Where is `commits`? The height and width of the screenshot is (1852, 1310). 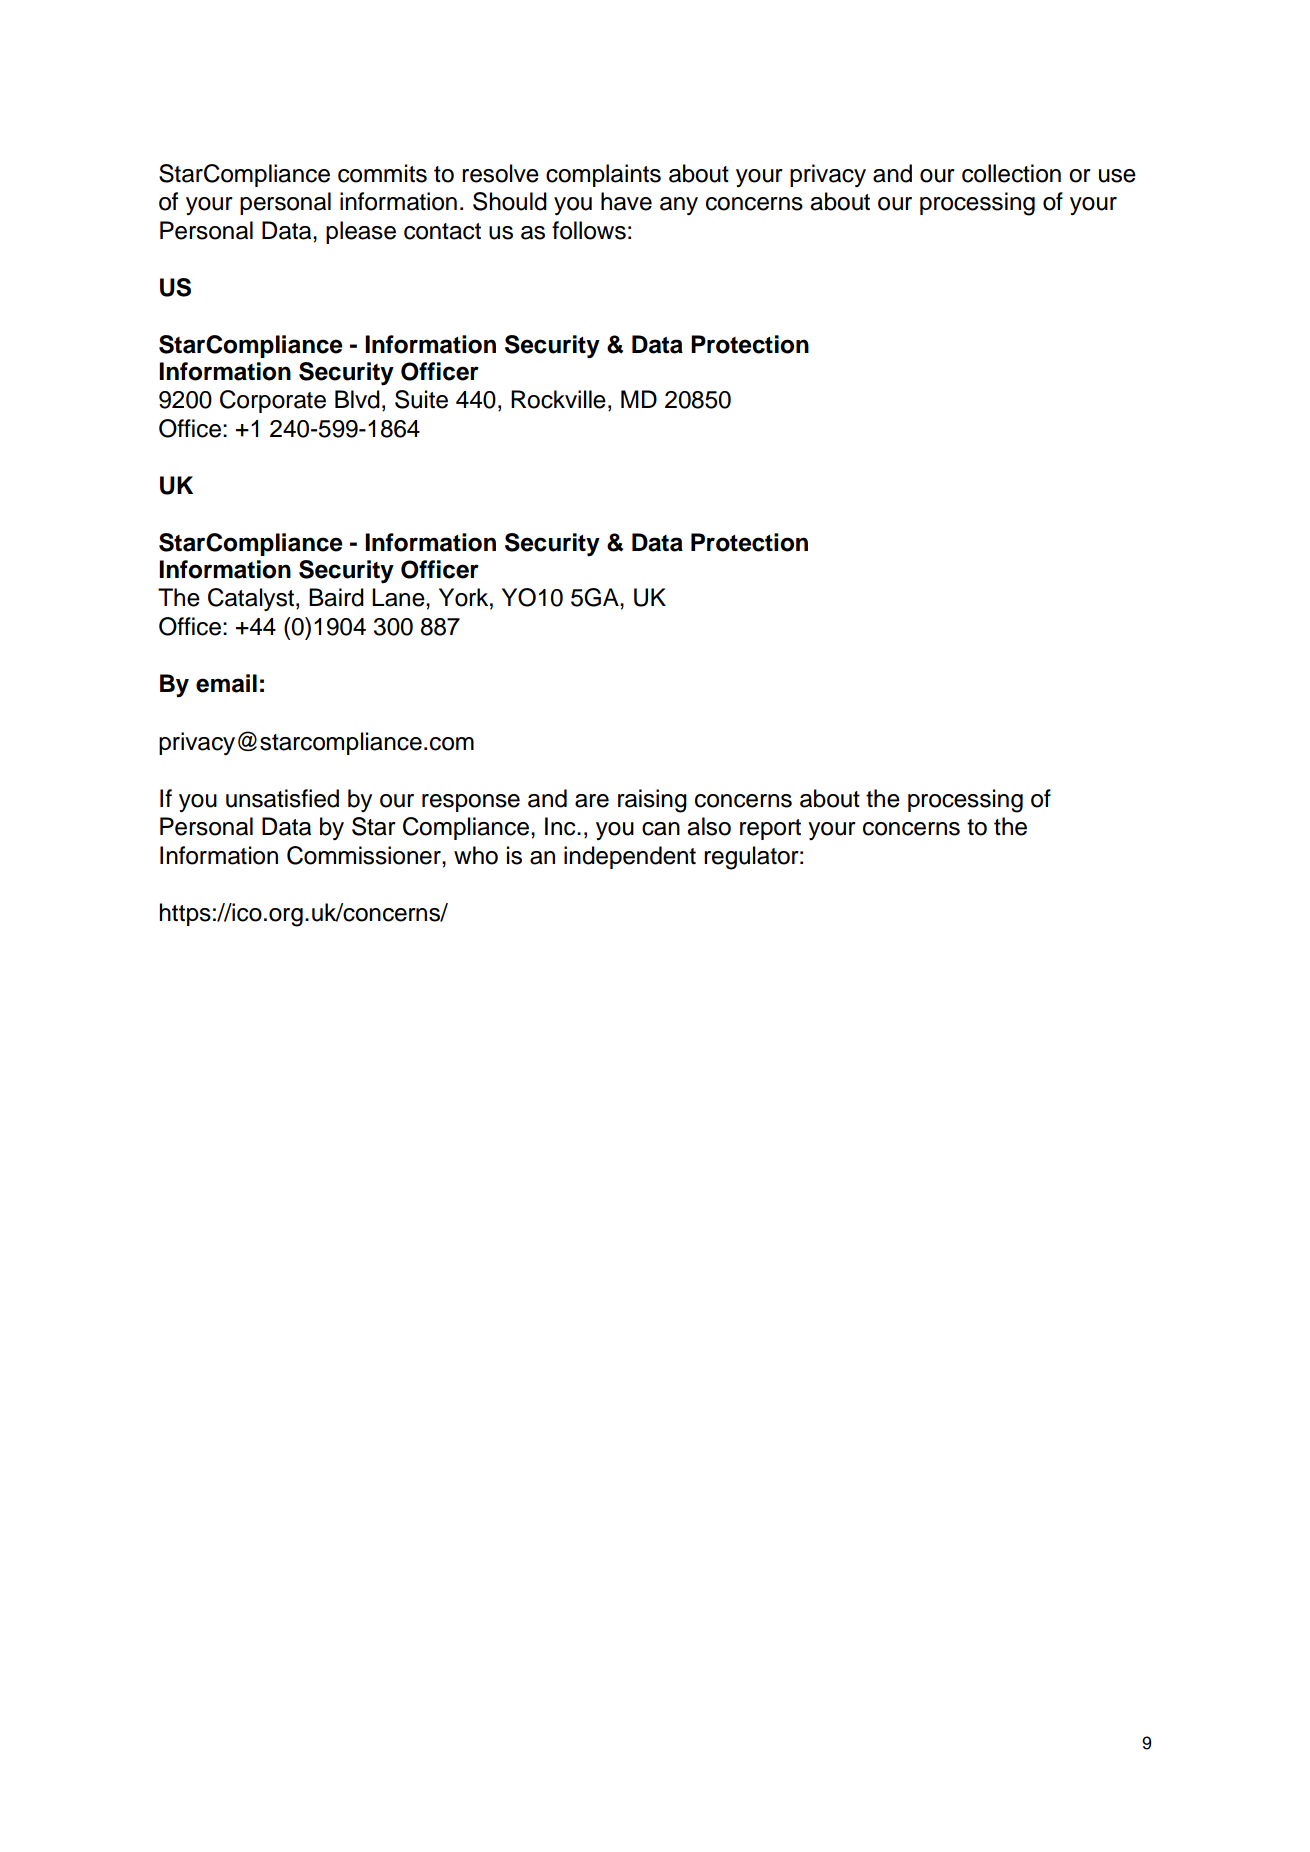
commits is located at coordinates (382, 173).
